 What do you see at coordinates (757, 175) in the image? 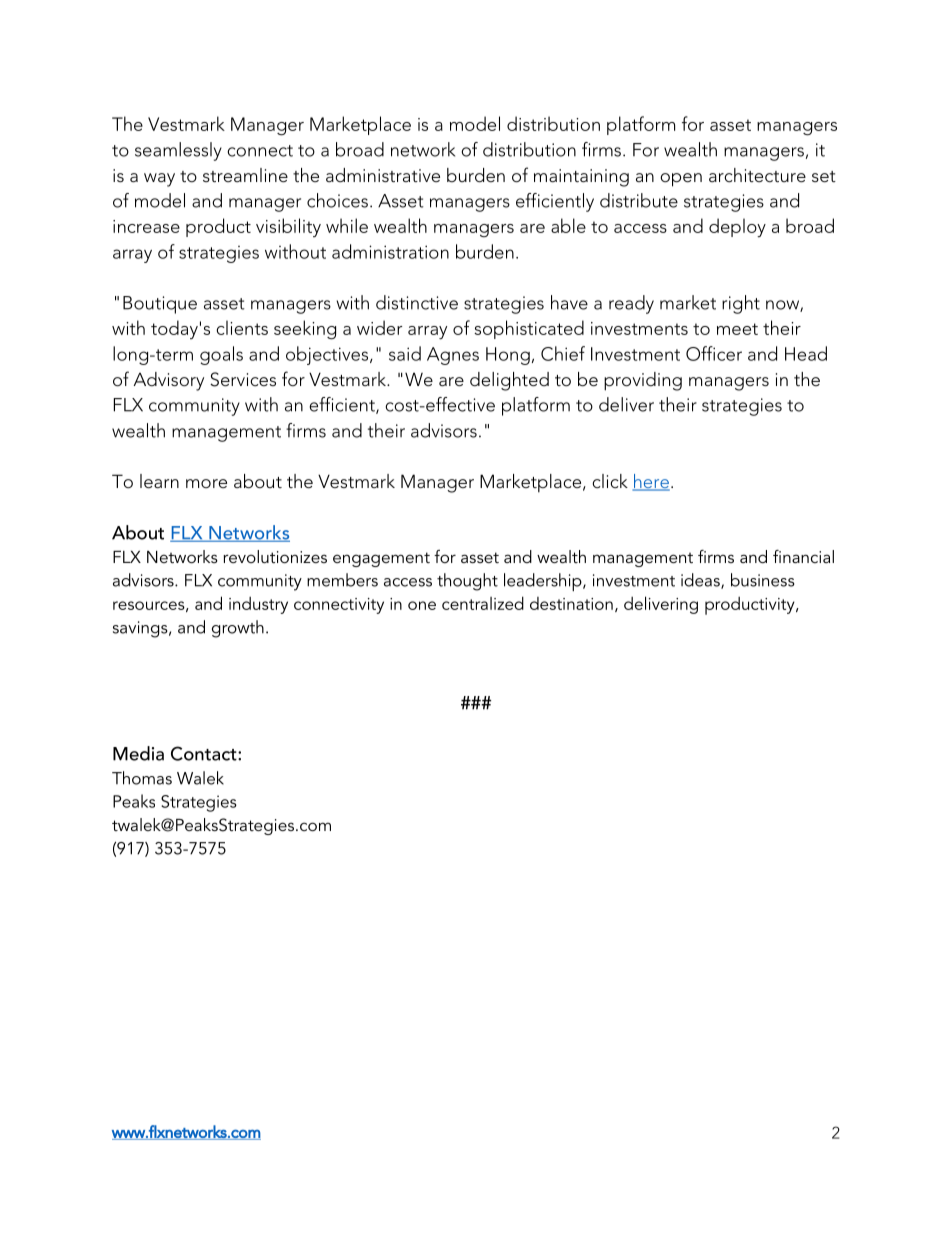
I see `architecture` at bounding box center [757, 175].
